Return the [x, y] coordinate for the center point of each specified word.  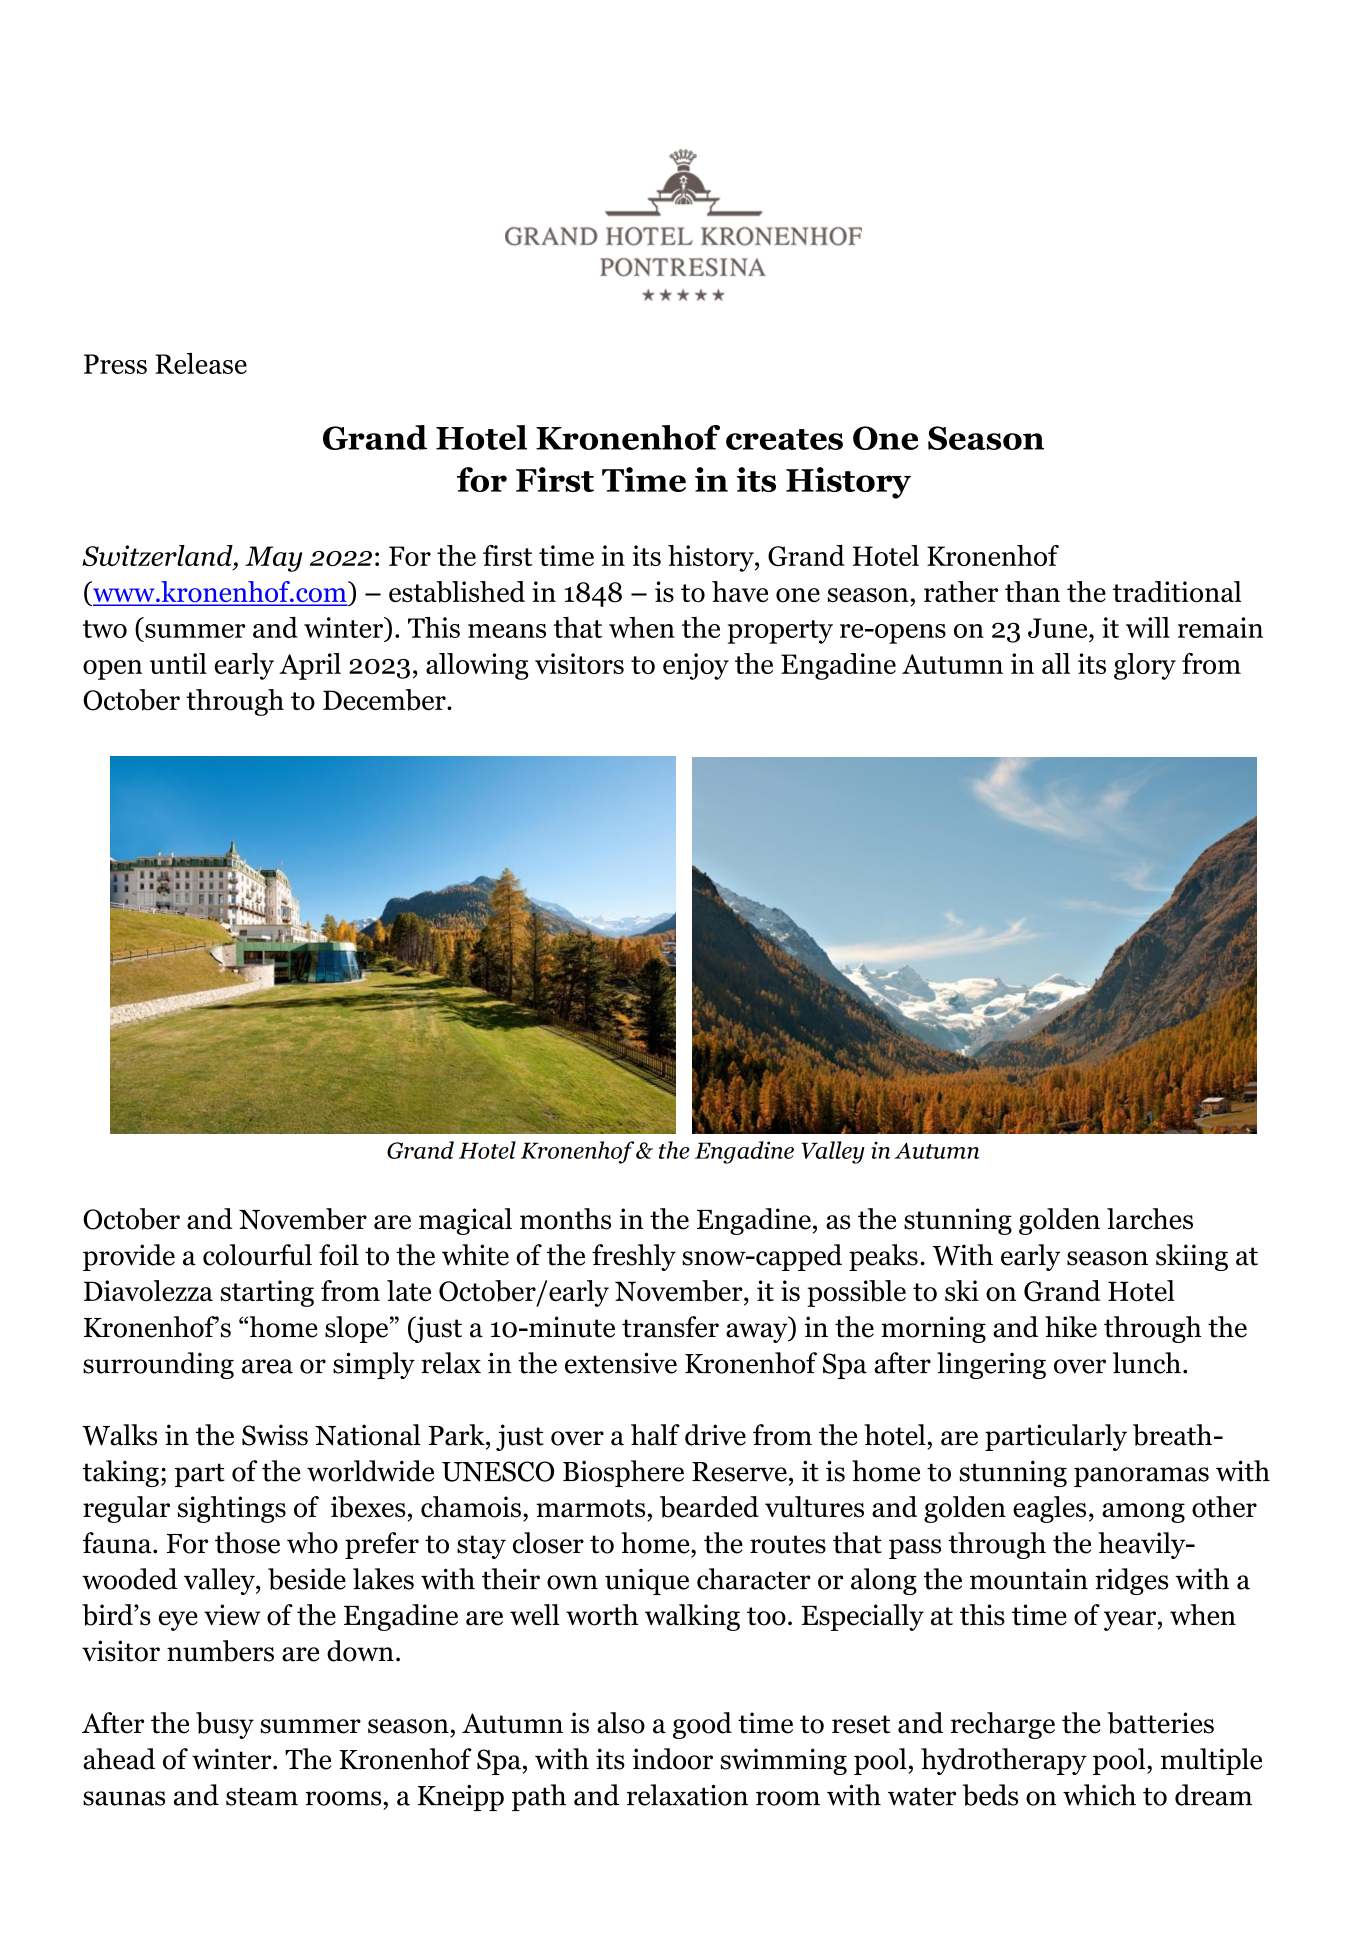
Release [201, 363]
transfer [670, 1327]
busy [225, 1725]
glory [1145, 666]
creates [784, 439]
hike [1071, 1327]
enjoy [696, 666]
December [385, 700]
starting [267, 1293]
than [1032, 591]
